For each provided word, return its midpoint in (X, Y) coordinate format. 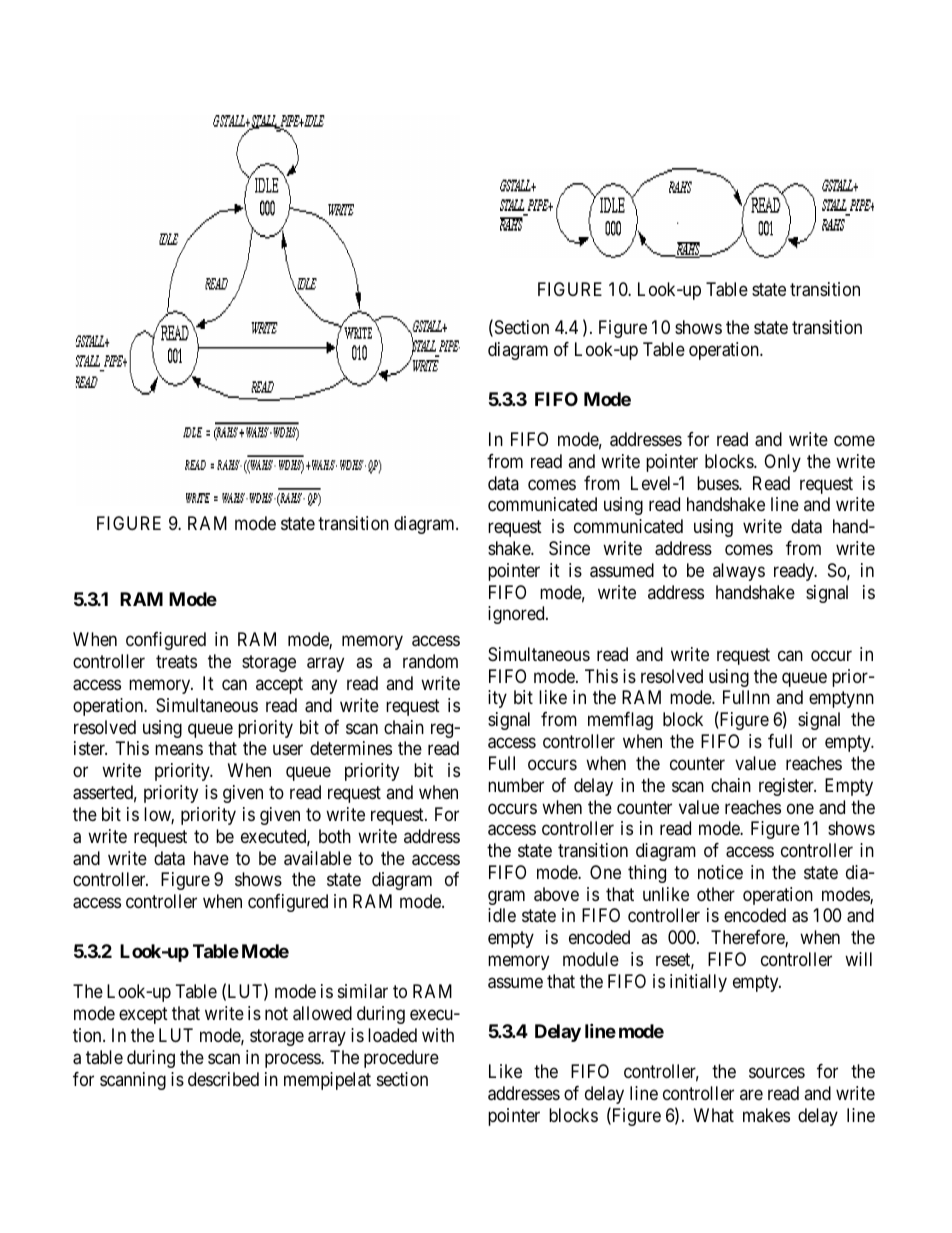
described (223, 1079)
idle (502, 915)
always (739, 572)
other (716, 894)
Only (782, 463)
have (211, 858)
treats (176, 662)
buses (718, 483)
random (430, 661)
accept (279, 685)
